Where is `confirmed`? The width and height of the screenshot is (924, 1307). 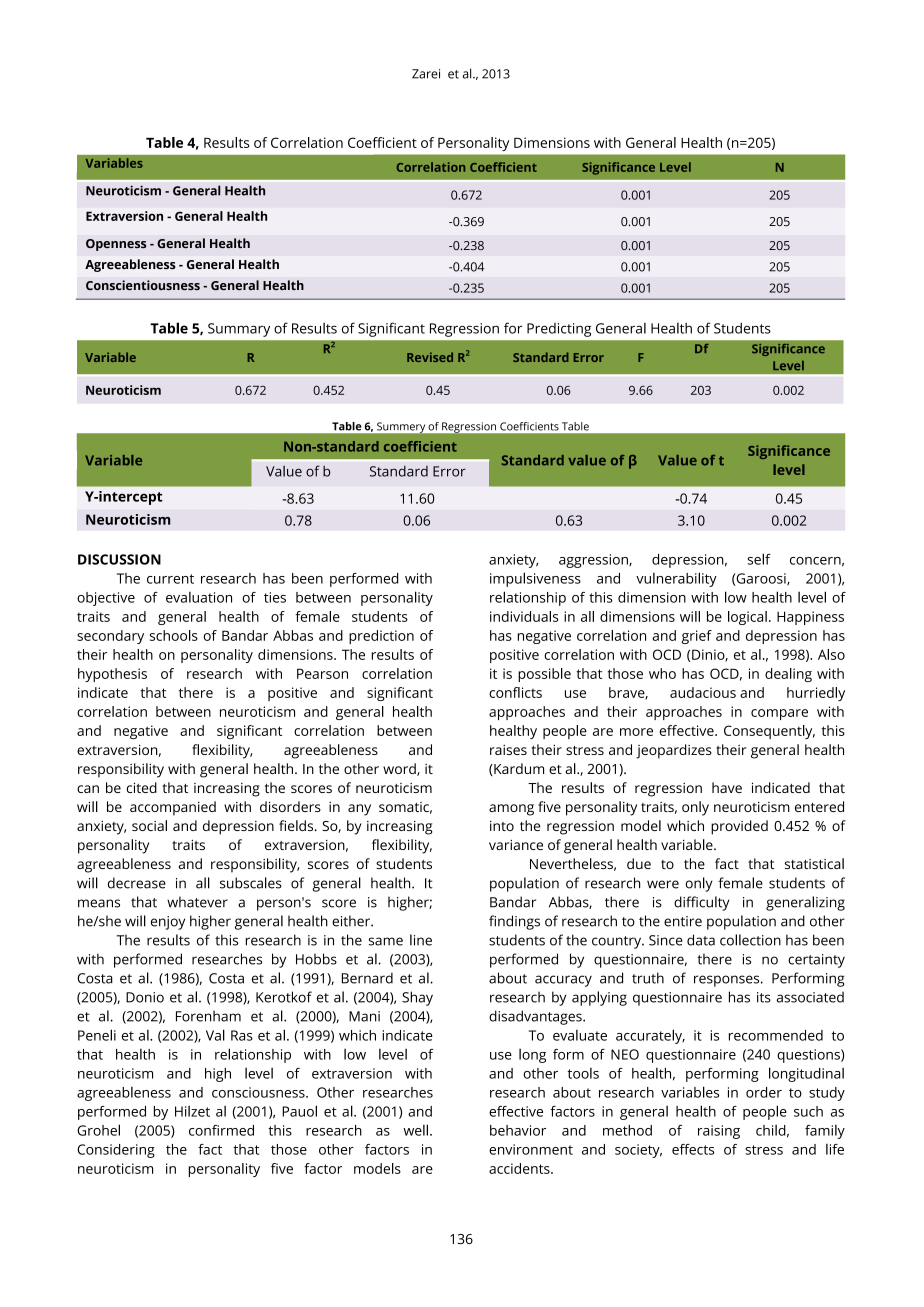 confirmed is located at coordinates (221, 1130).
